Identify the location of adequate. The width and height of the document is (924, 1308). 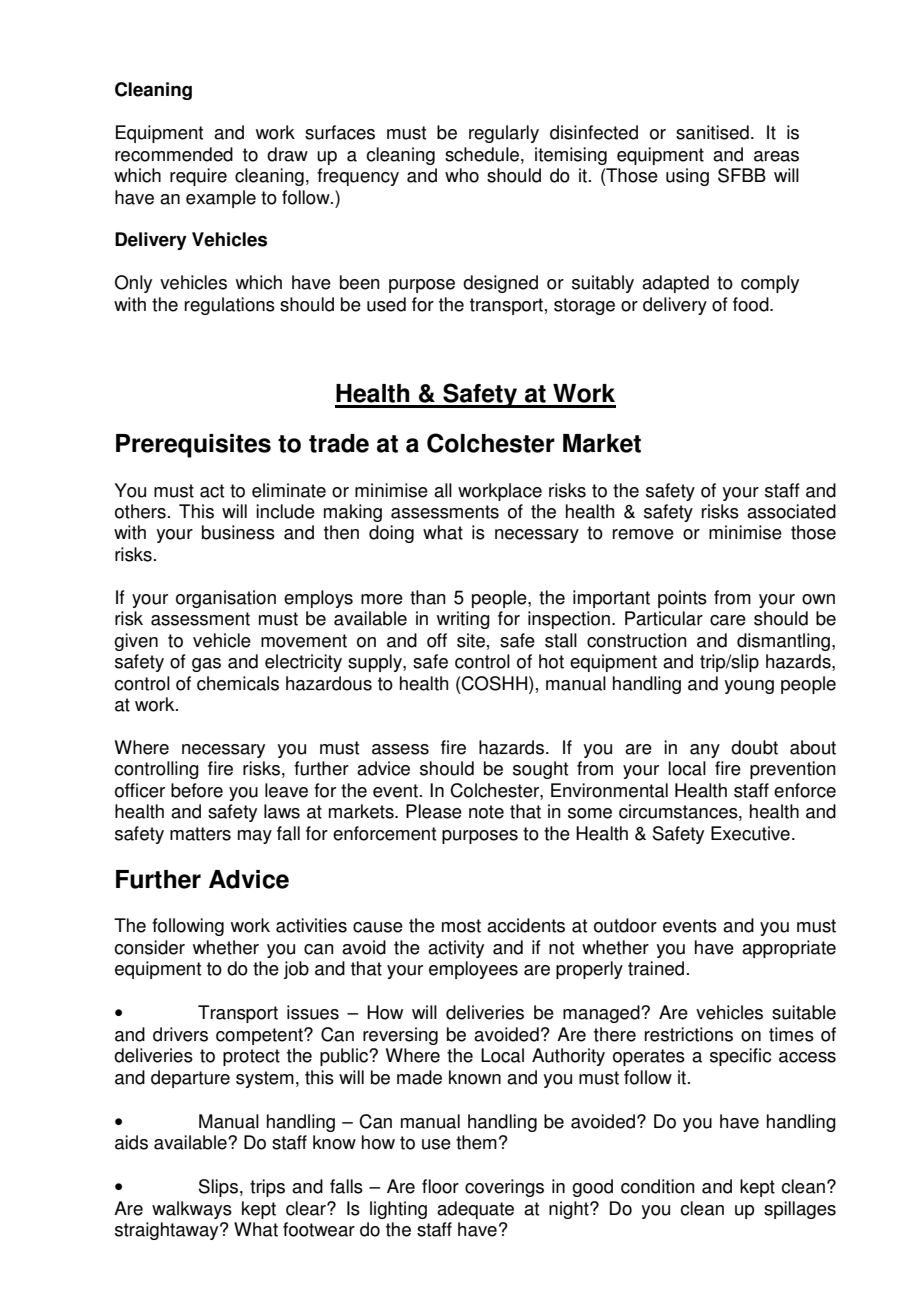
(475, 1210).
